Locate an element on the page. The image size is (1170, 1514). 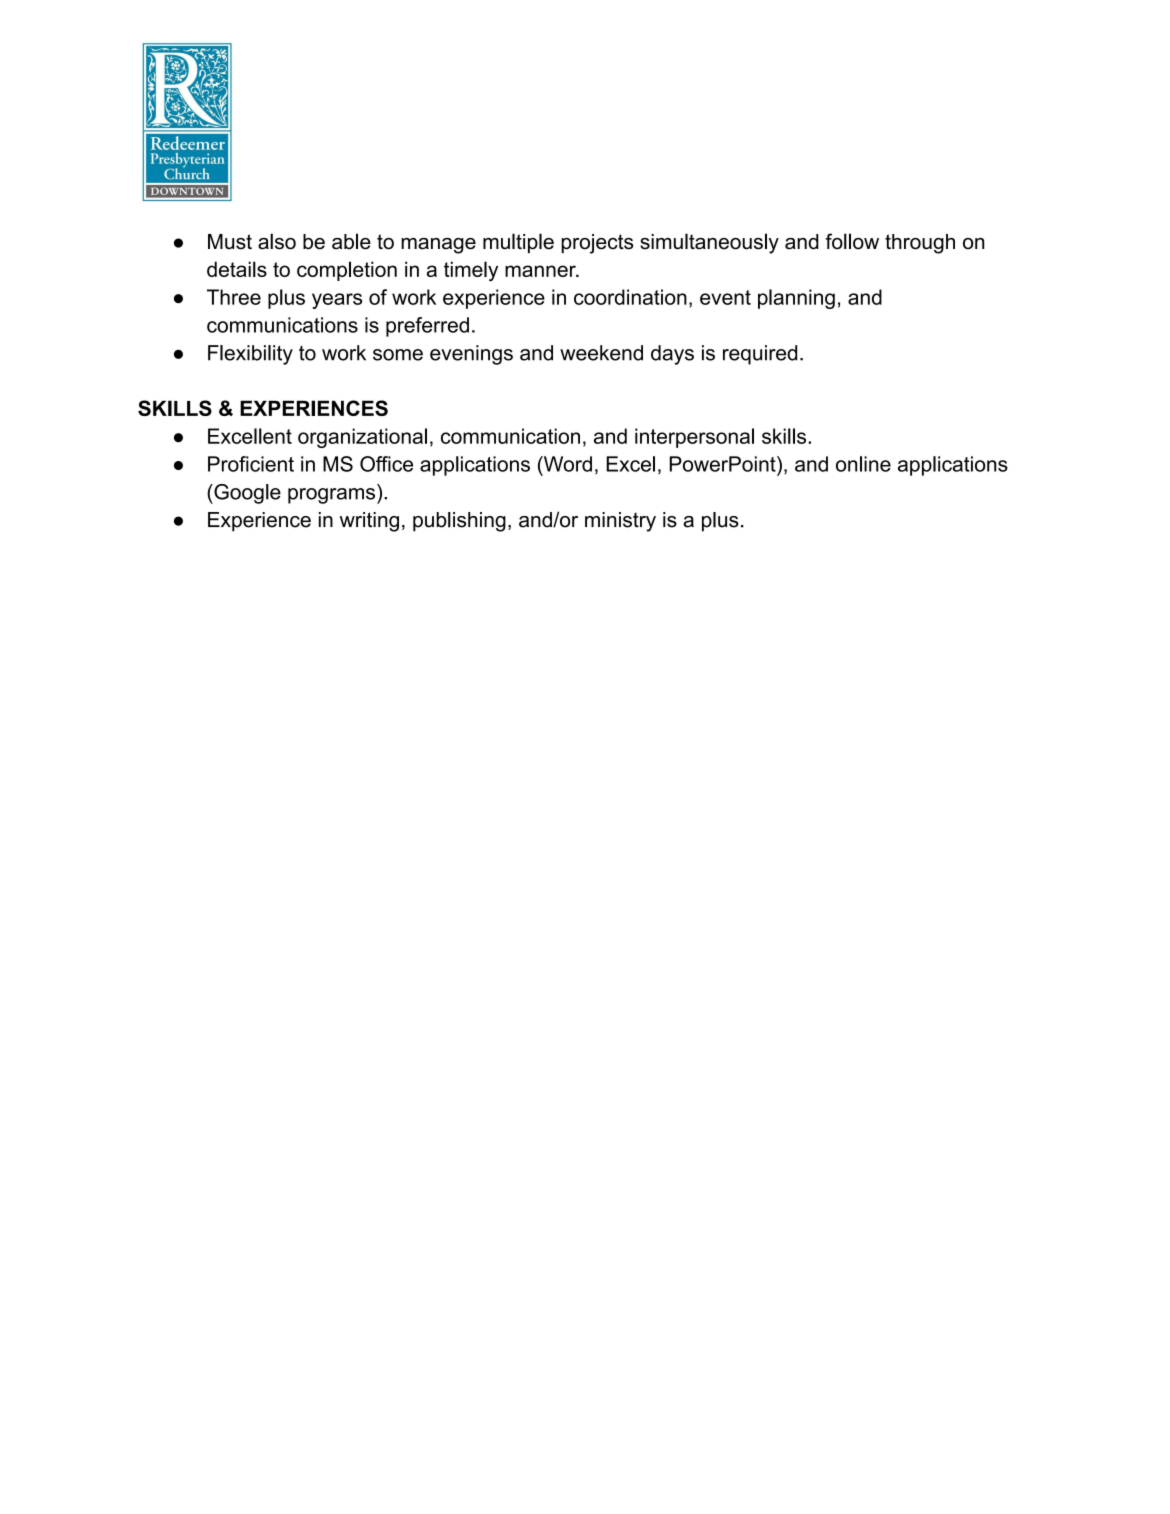
weekend is located at coordinates (601, 353).
